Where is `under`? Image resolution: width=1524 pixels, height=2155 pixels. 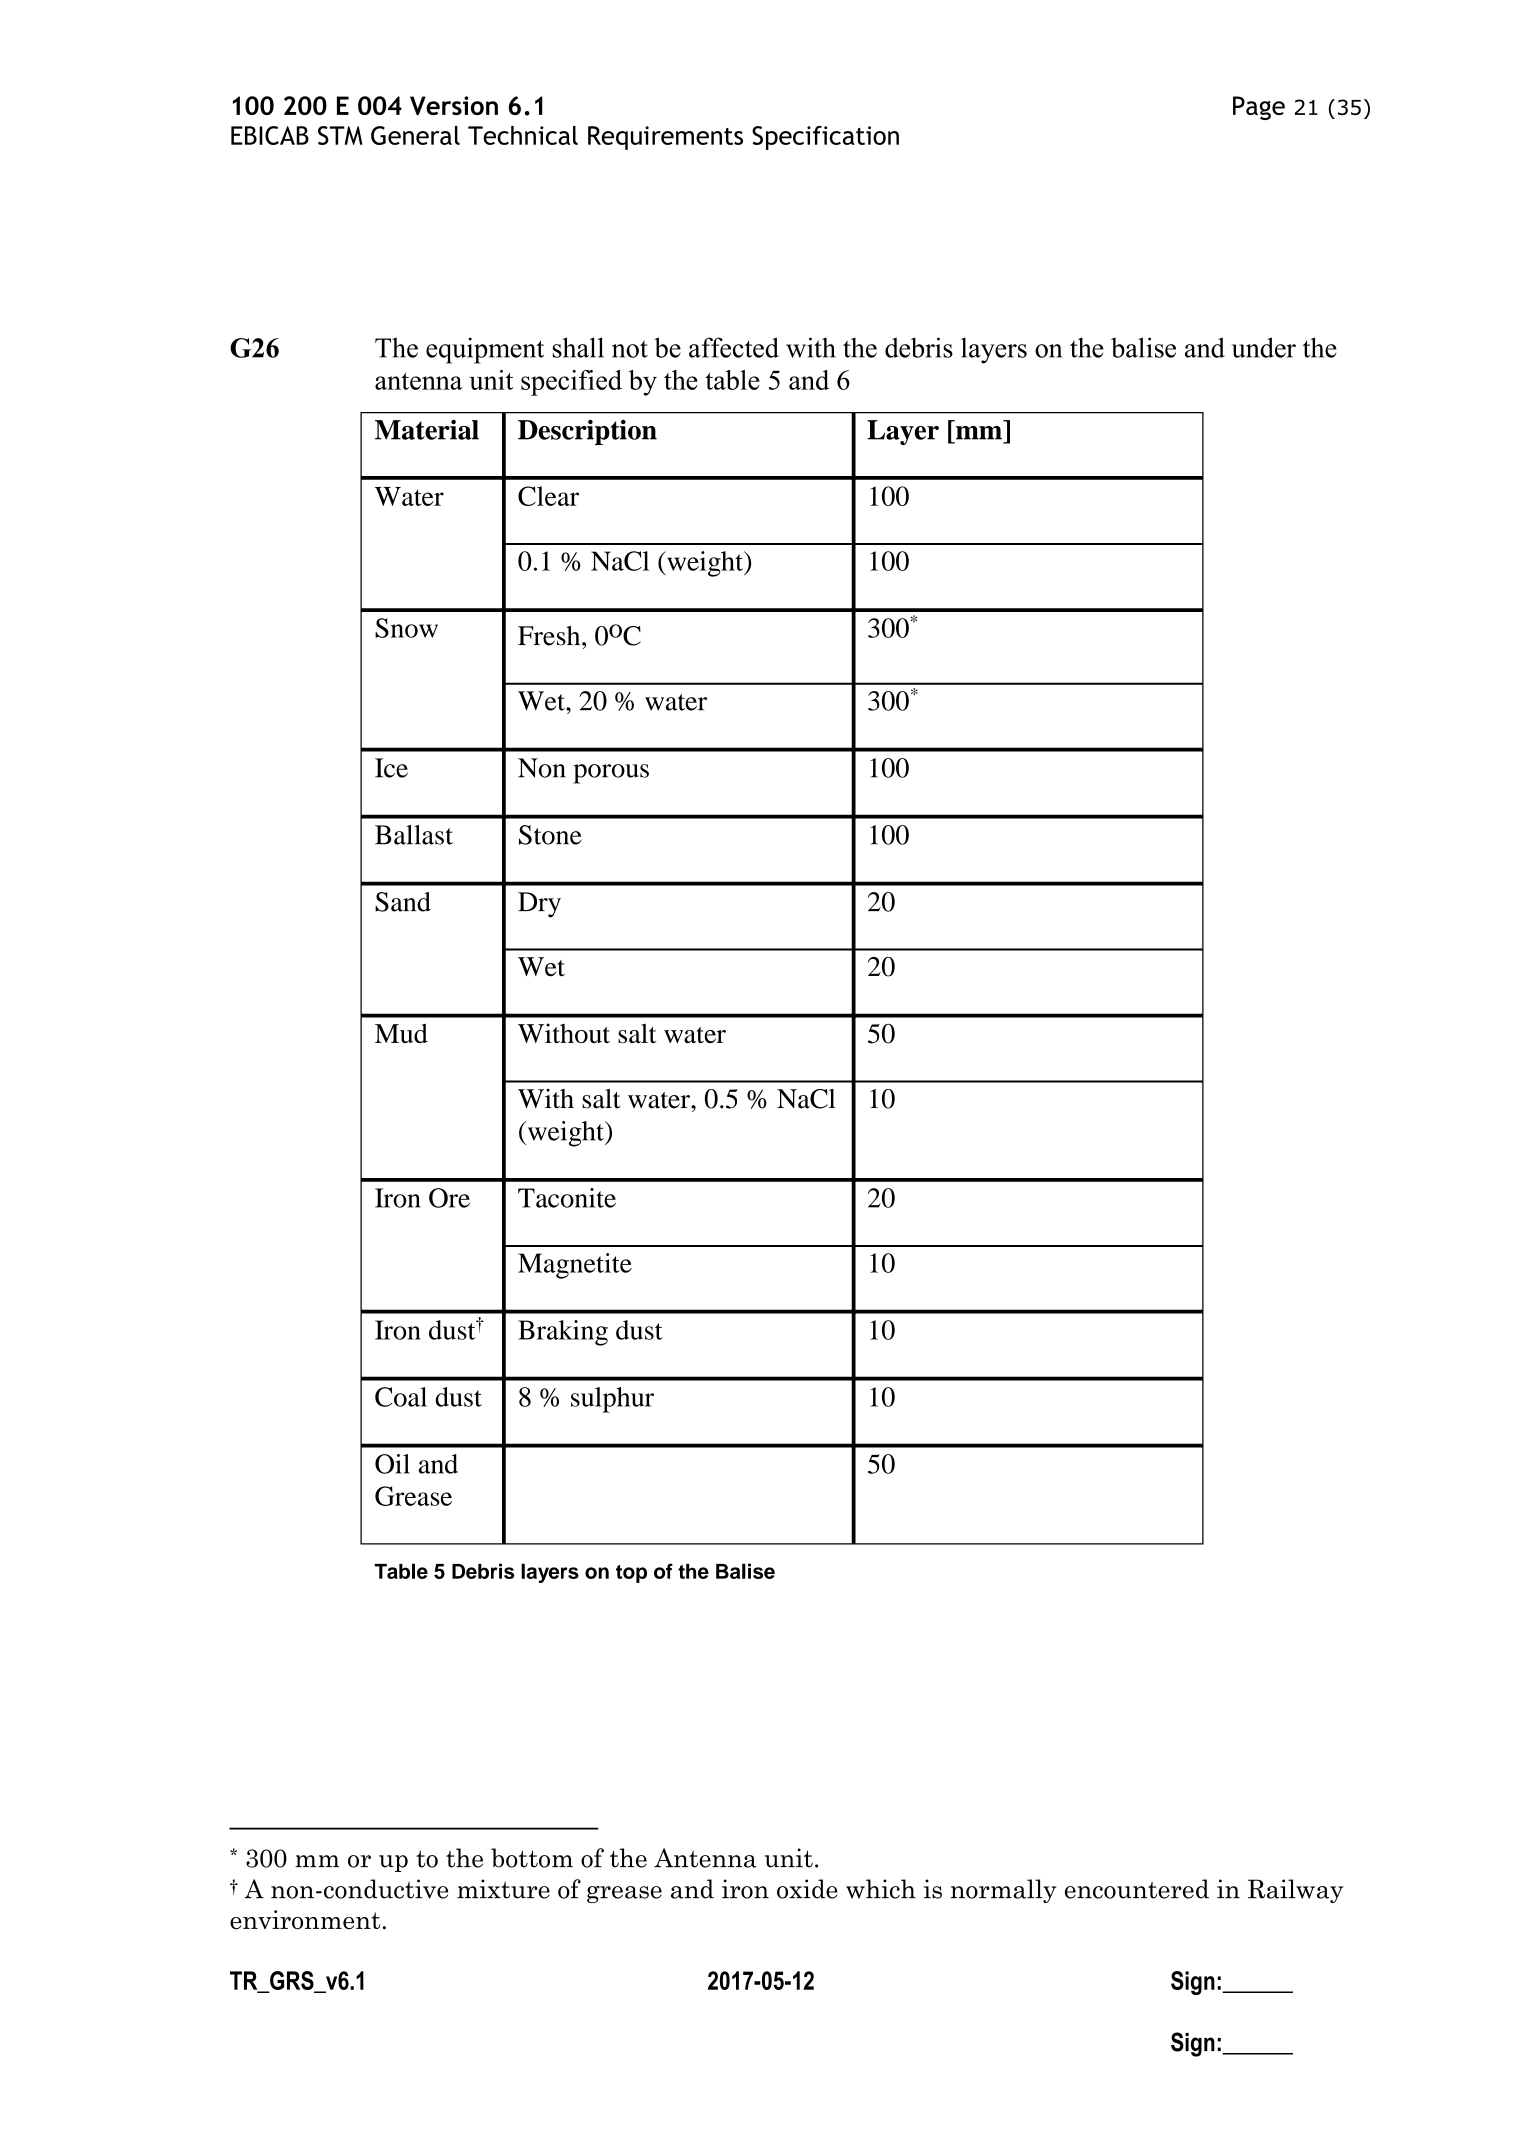 under is located at coordinates (1264, 347).
